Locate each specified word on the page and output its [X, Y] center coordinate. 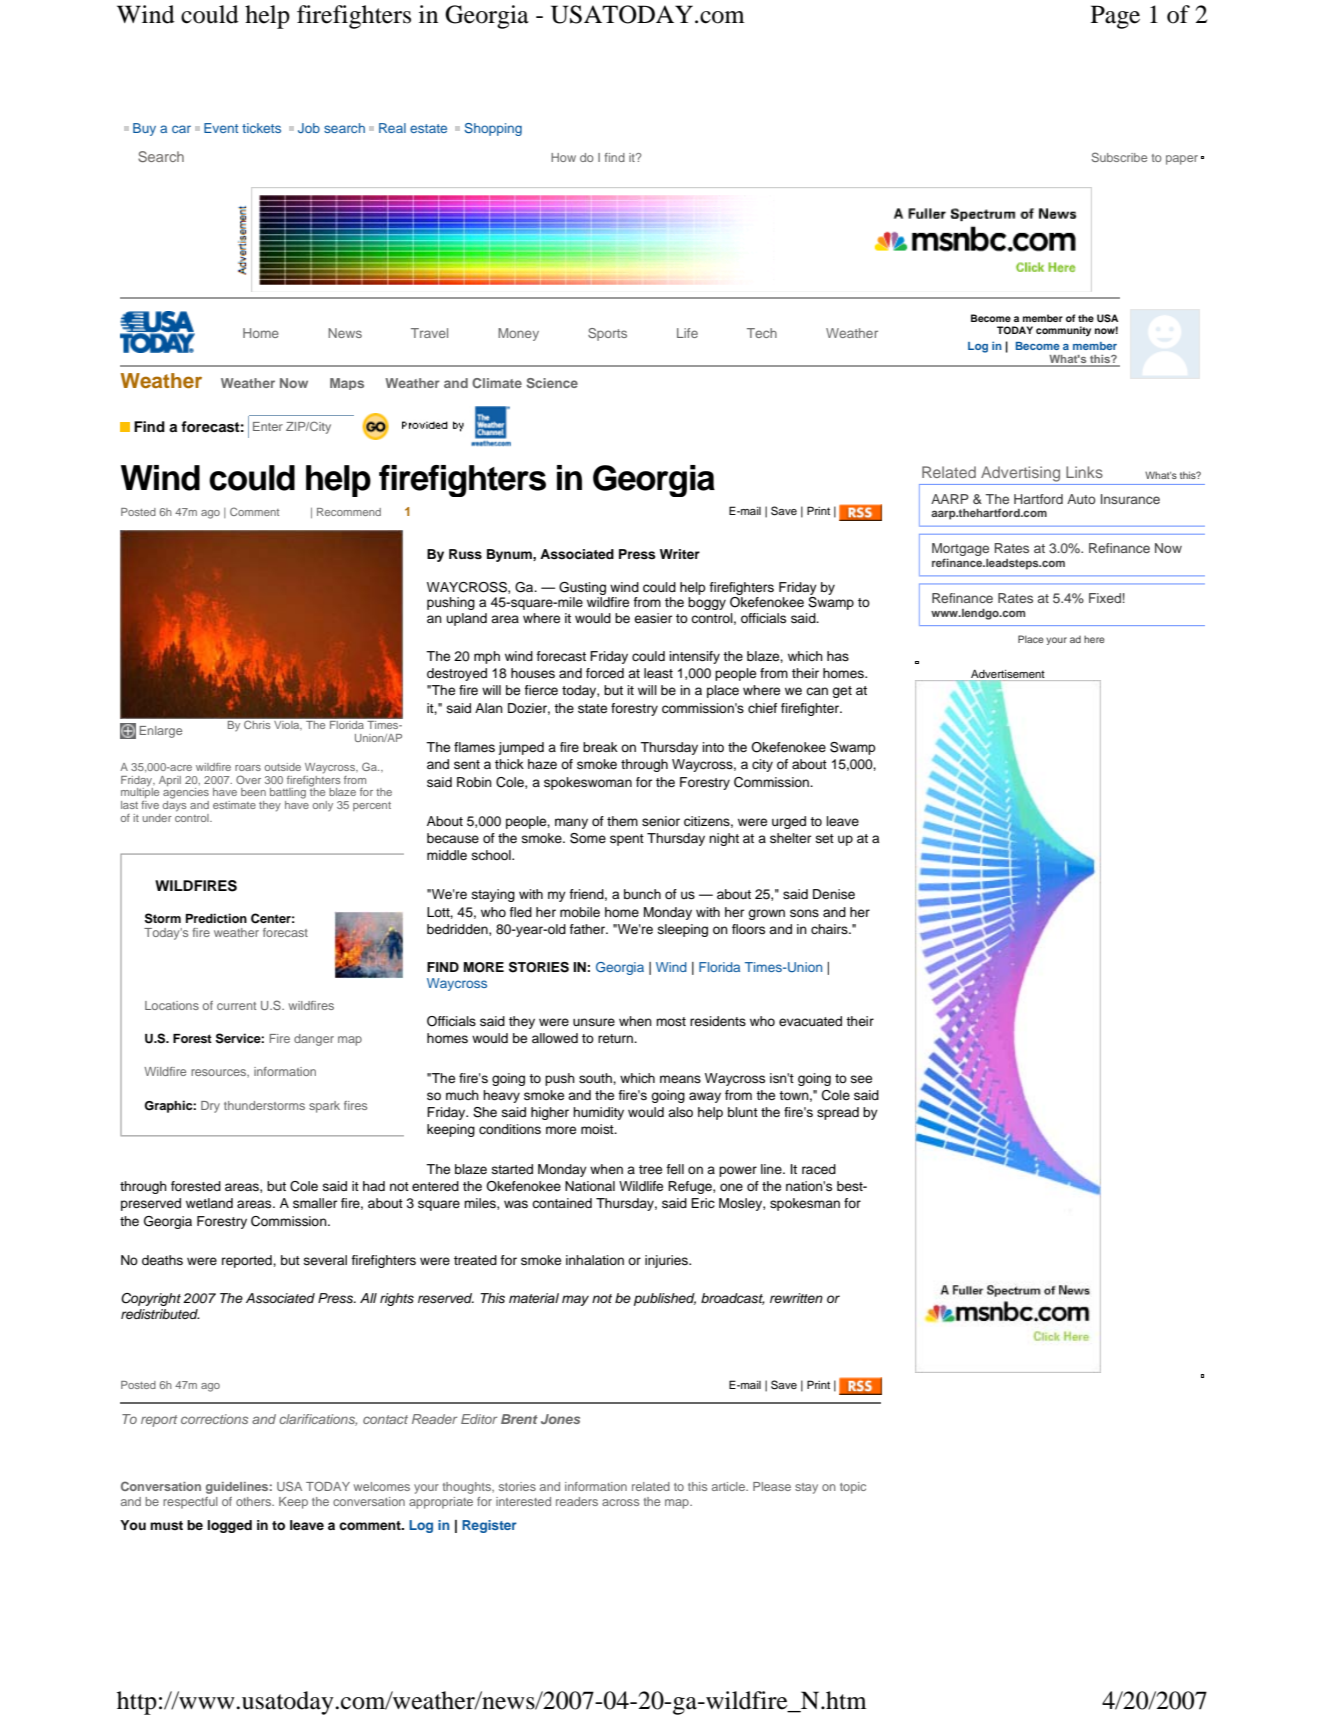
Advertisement [1008, 675]
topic [853, 1488]
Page [1115, 17]
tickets [261, 128]
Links [1084, 472]
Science [552, 383]
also [680, 1112]
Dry [210, 1107]
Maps [347, 384]
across [620, 1502]
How [563, 157]
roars [248, 768]
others [255, 1501]
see [861, 1079]
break [600, 747]
